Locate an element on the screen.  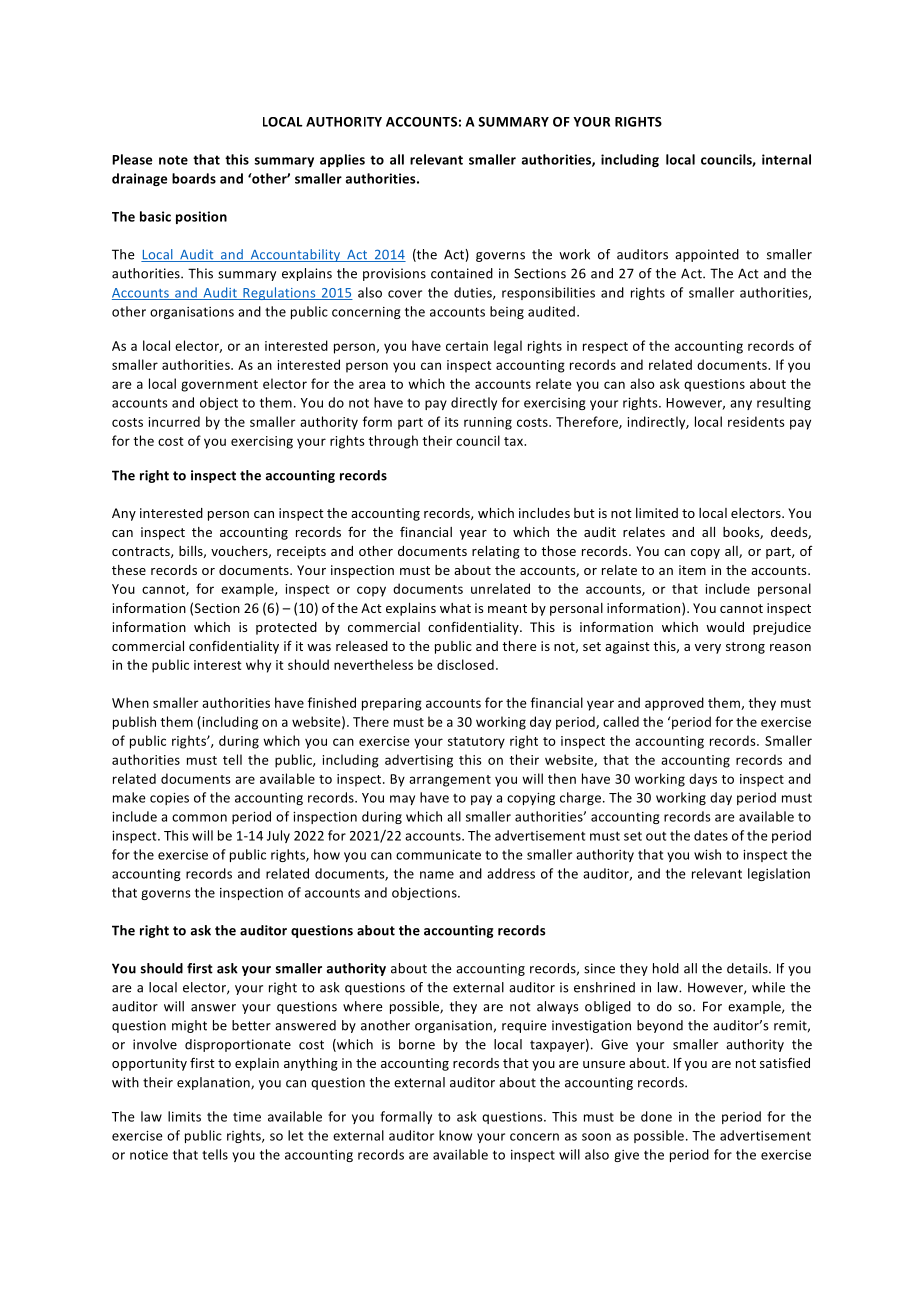
running is located at coordinates (488, 423).
